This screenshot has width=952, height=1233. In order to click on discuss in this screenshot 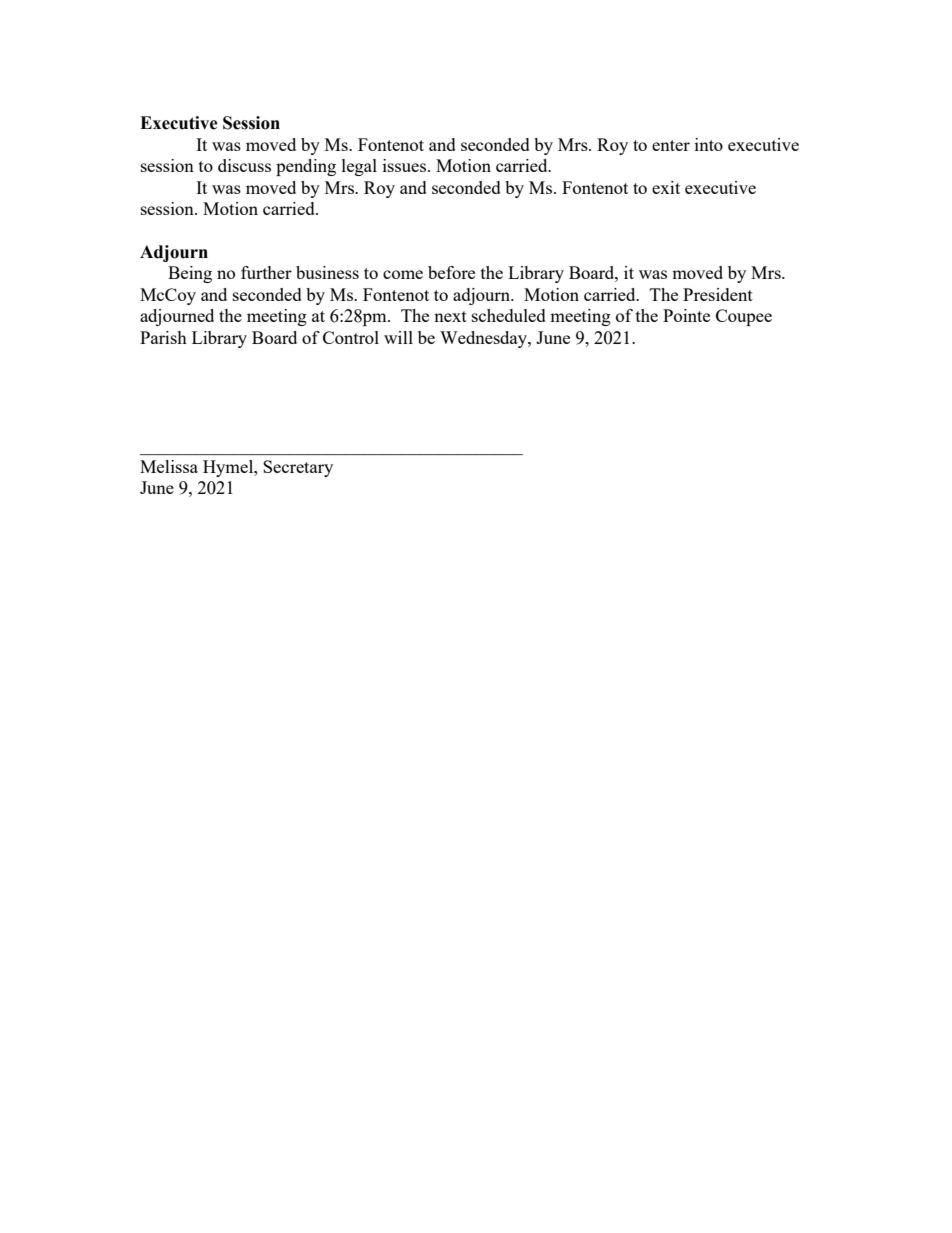, I will do `click(244, 165)`.
